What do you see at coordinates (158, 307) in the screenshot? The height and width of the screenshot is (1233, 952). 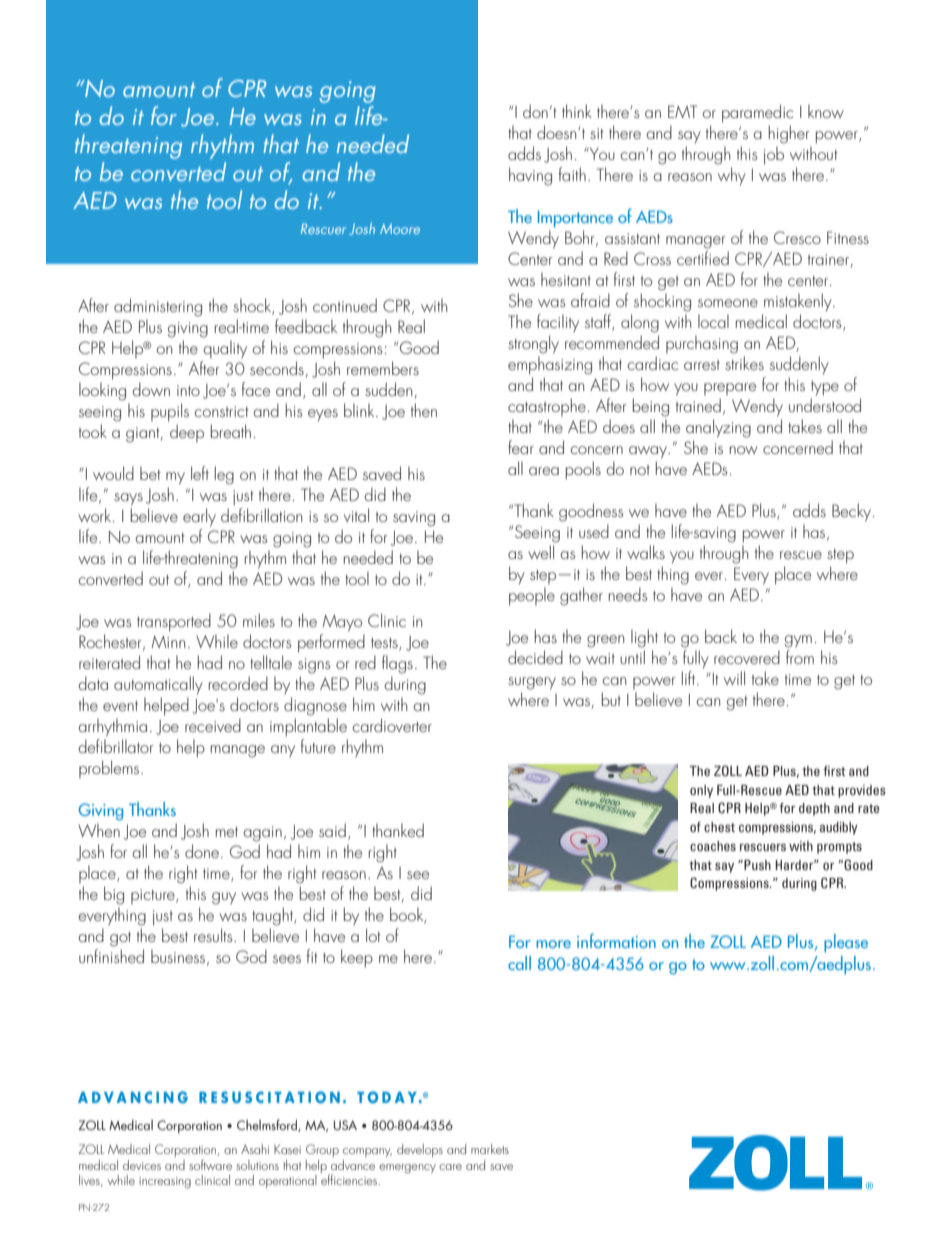 I see `administering` at bounding box center [158, 307].
